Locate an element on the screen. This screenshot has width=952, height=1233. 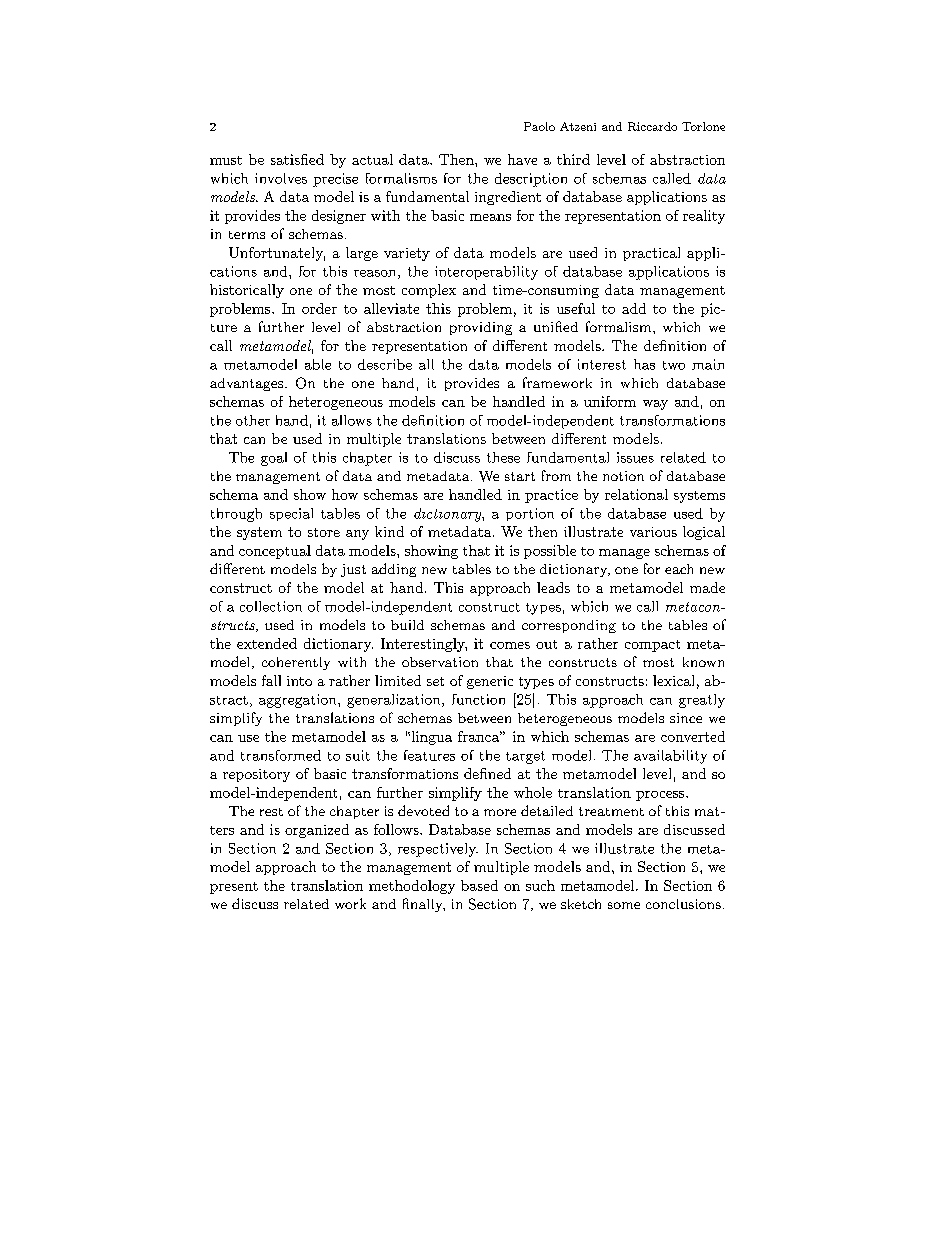
way is located at coordinates (655, 405).
